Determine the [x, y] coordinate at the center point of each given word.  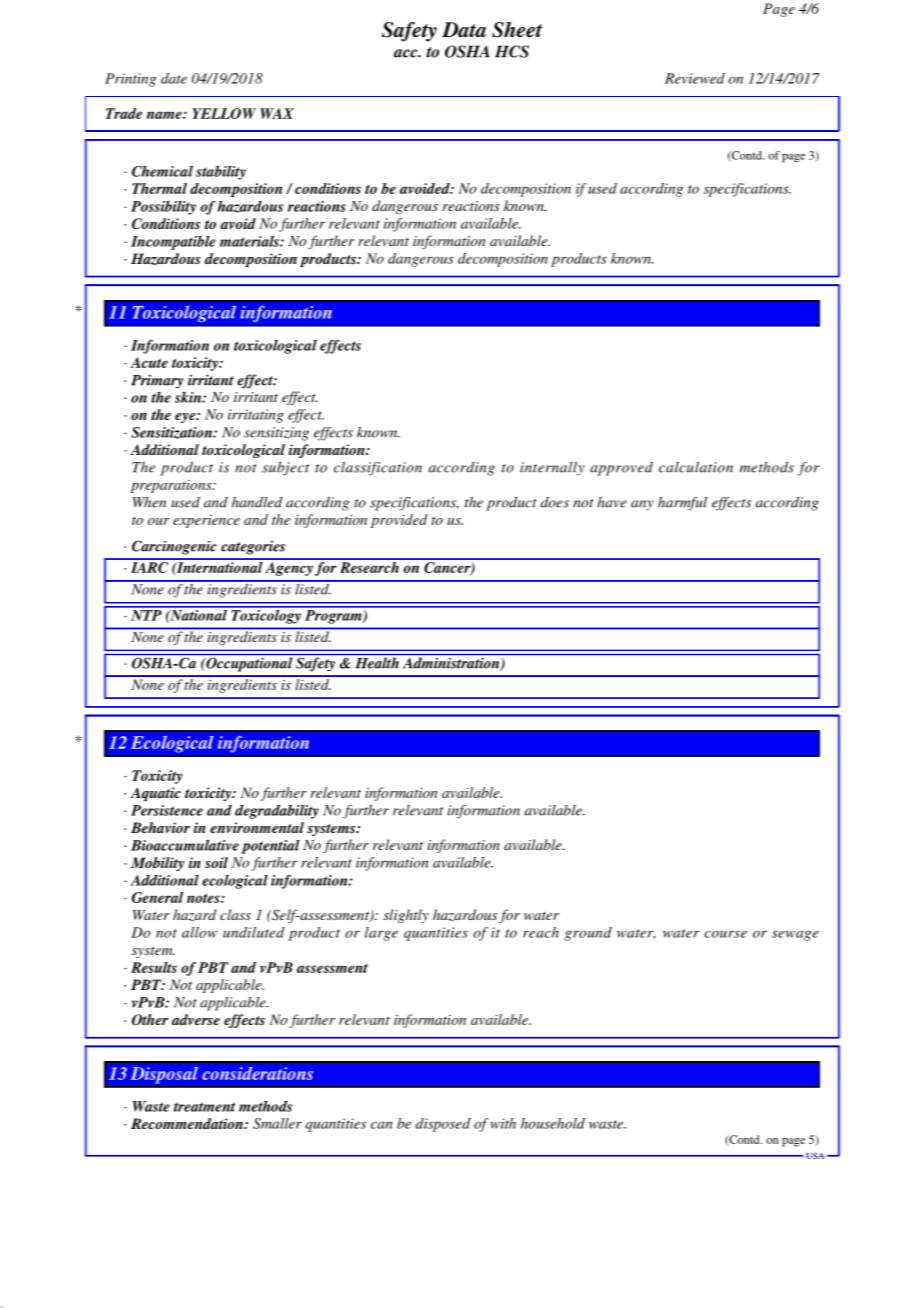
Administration [452, 664]
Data [464, 30]
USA [815, 1155]
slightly [406, 916]
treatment [204, 1107]
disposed [443, 1125]
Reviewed [695, 78]
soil [216, 862]
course [725, 934]
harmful [682, 503]
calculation [696, 467]
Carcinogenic [174, 547]
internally [552, 468]
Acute [149, 362]
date [174, 78]
